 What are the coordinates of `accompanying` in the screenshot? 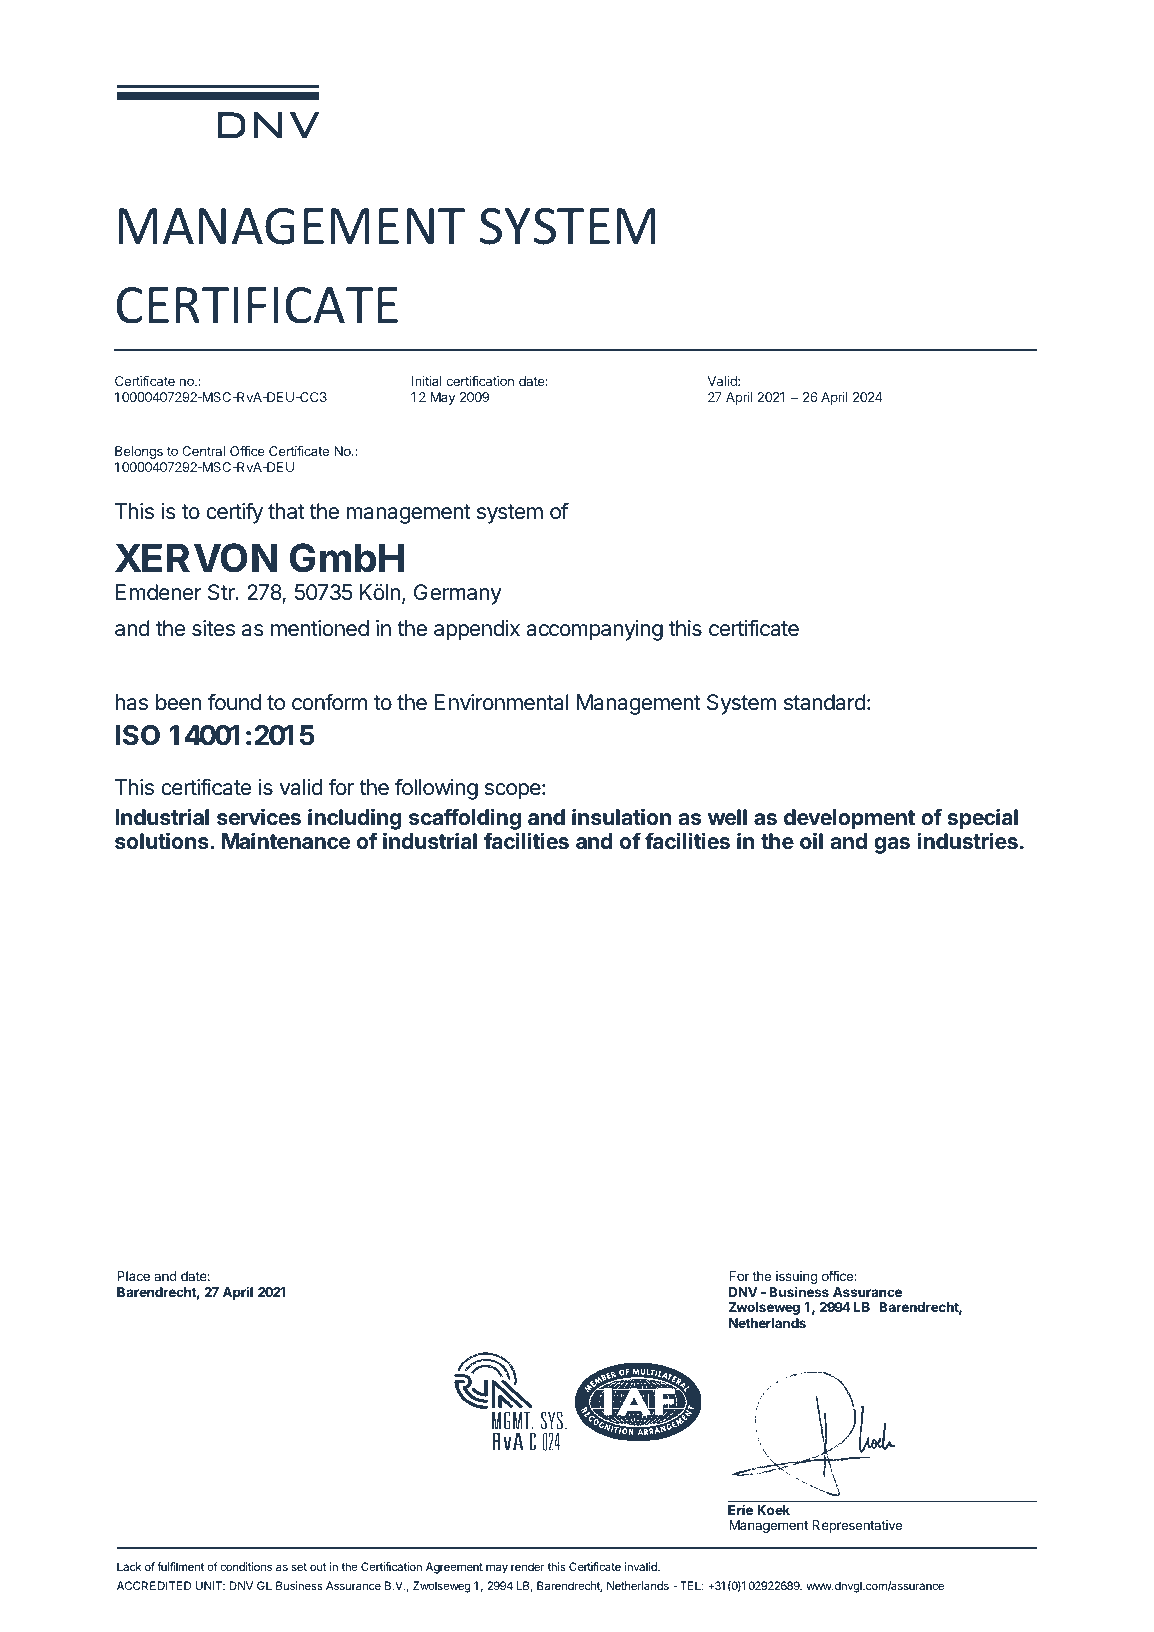 It's located at (594, 630).
